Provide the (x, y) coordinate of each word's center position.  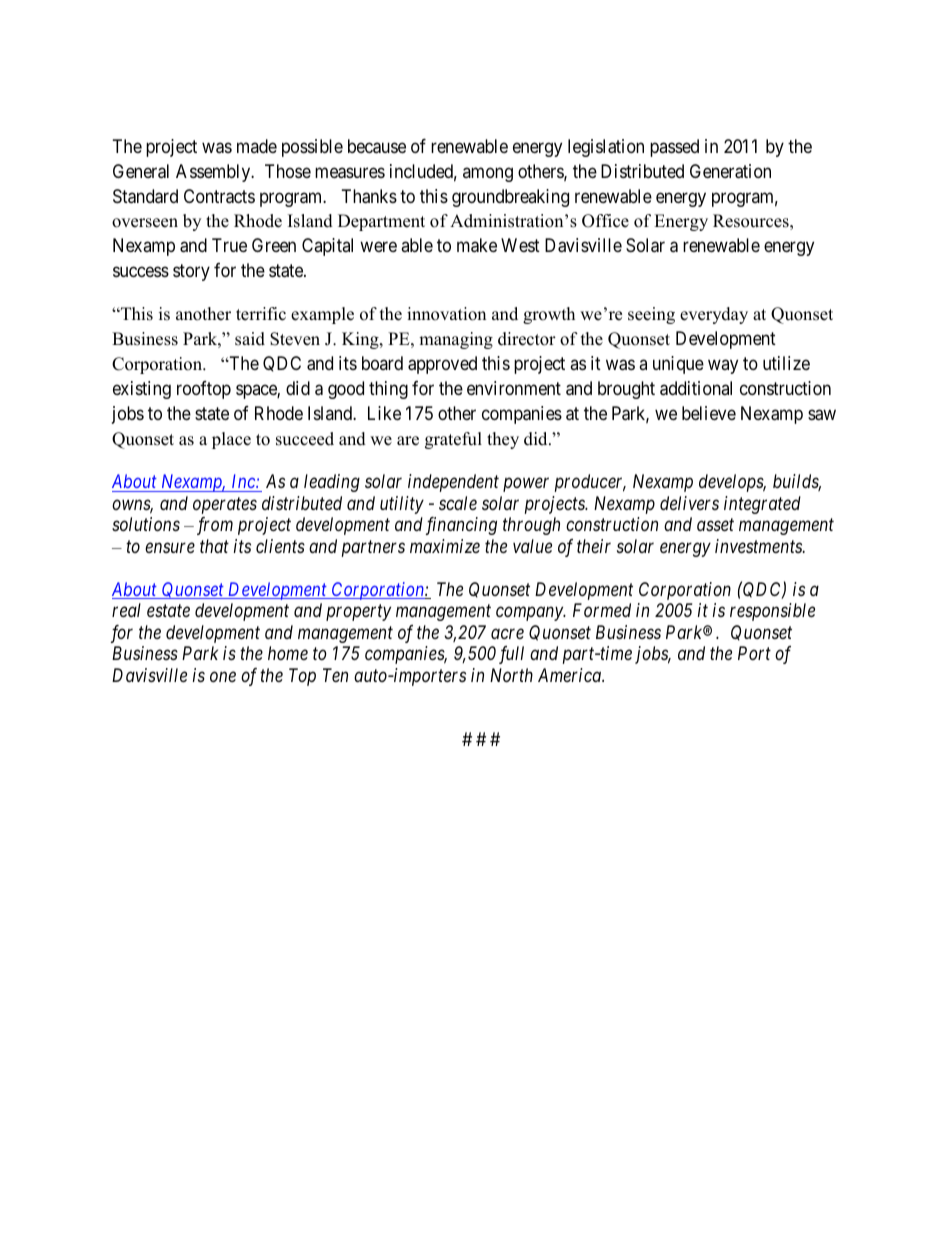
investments (759, 546)
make (477, 245)
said (250, 339)
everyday (714, 315)
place (231, 440)
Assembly (214, 173)
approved (442, 365)
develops (732, 483)
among (488, 174)
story (191, 272)
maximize (445, 546)
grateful (453, 440)
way (723, 367)
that (214, 546)
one (223, 676)
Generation (730, 171)
